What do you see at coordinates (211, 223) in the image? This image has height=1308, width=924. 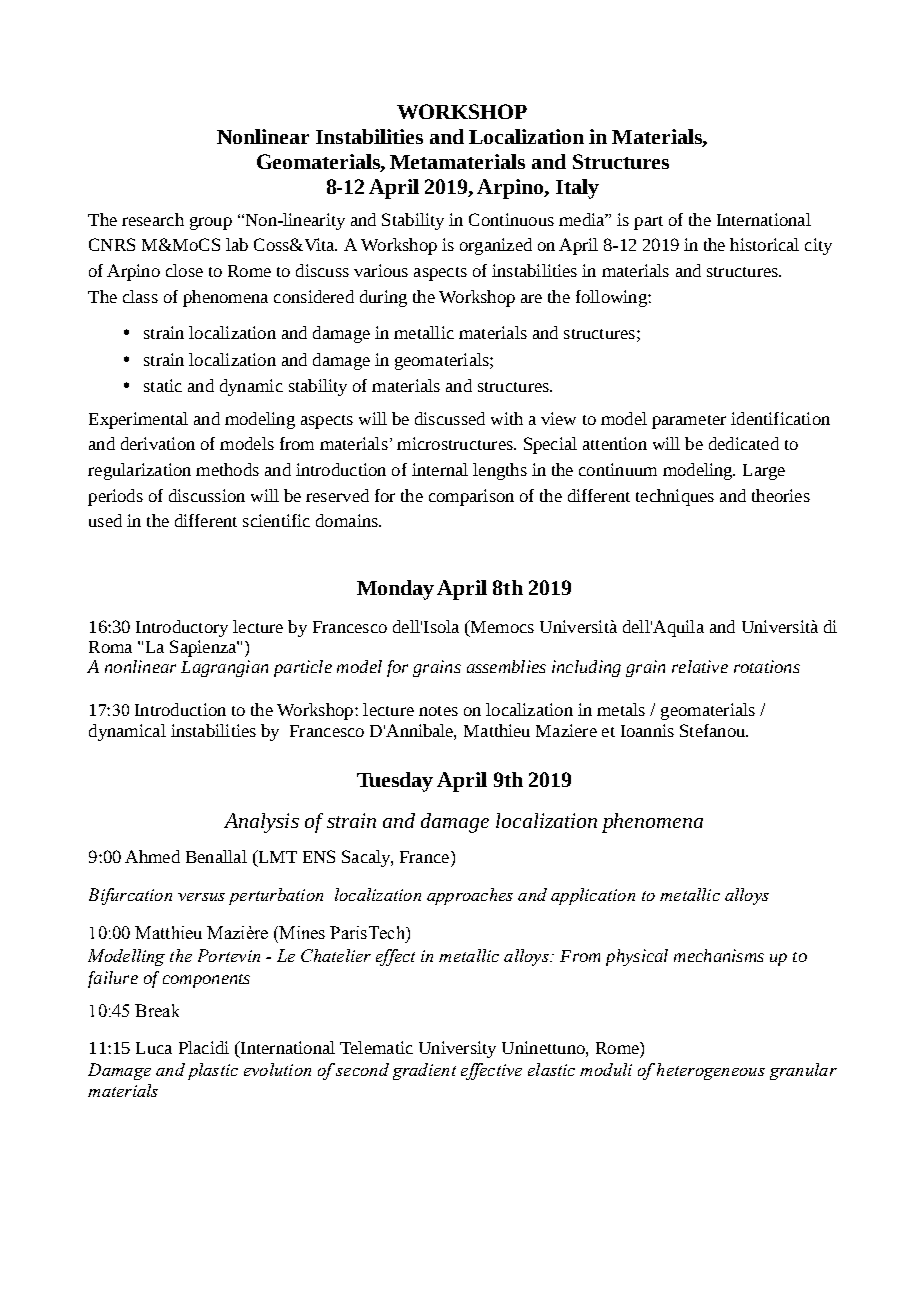 I see `group` at bounding box center [211, 223].
